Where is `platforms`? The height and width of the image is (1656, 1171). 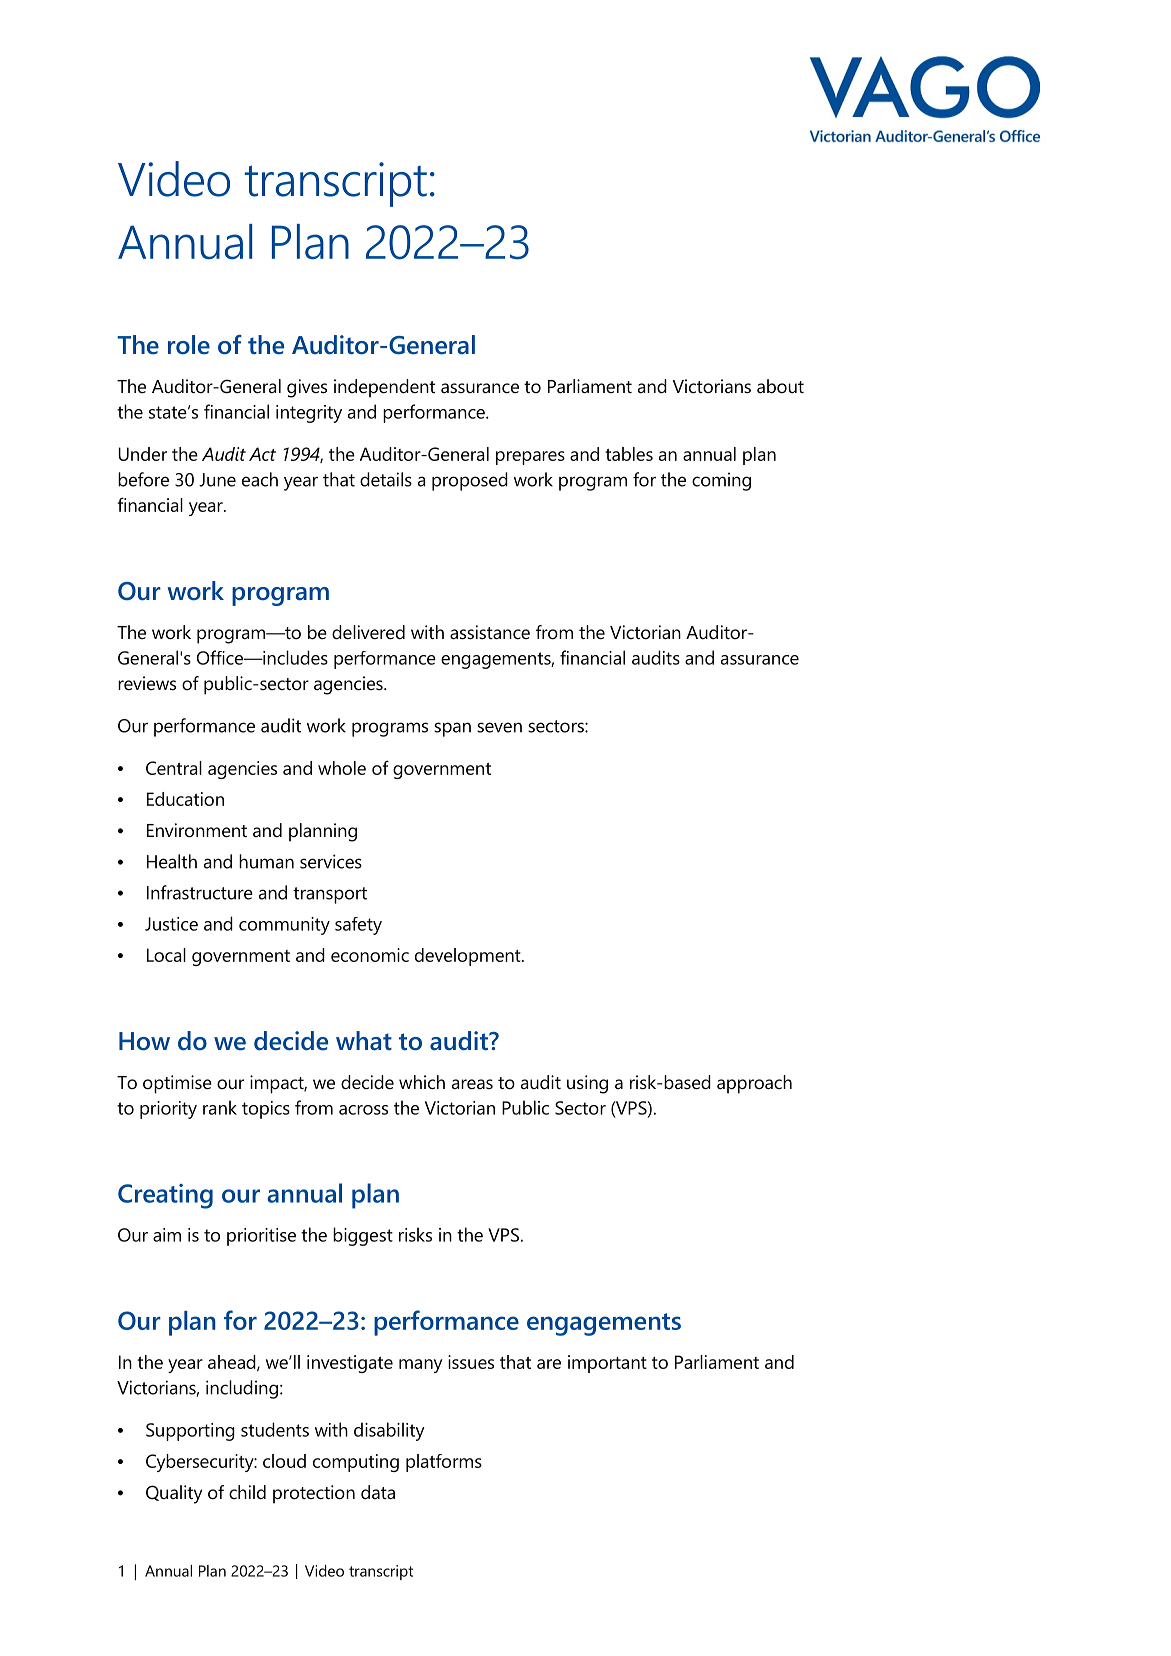 platforms is located at coordinates (444, 1463).
